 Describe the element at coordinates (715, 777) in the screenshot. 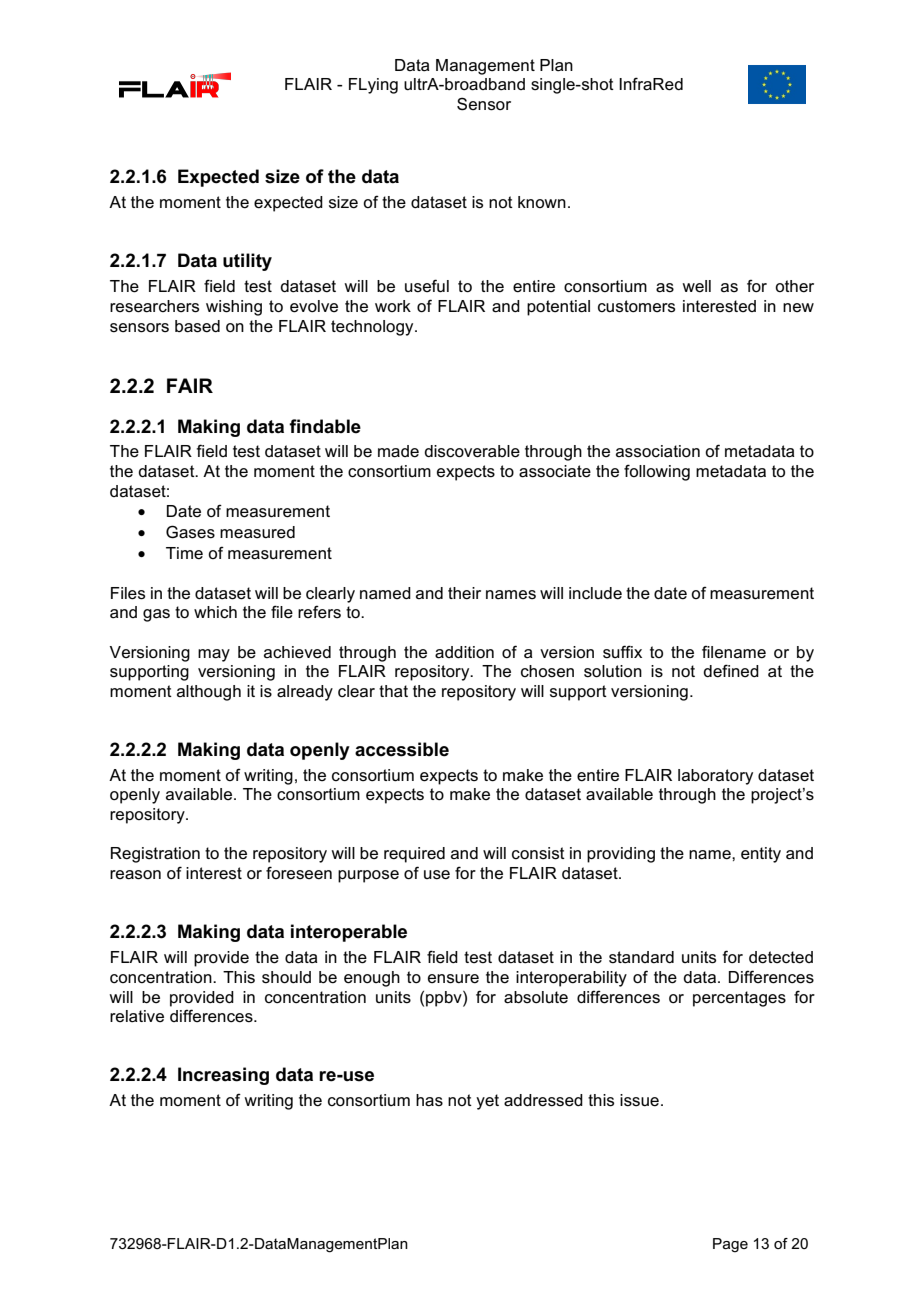

I see `laboratory` at that location.
